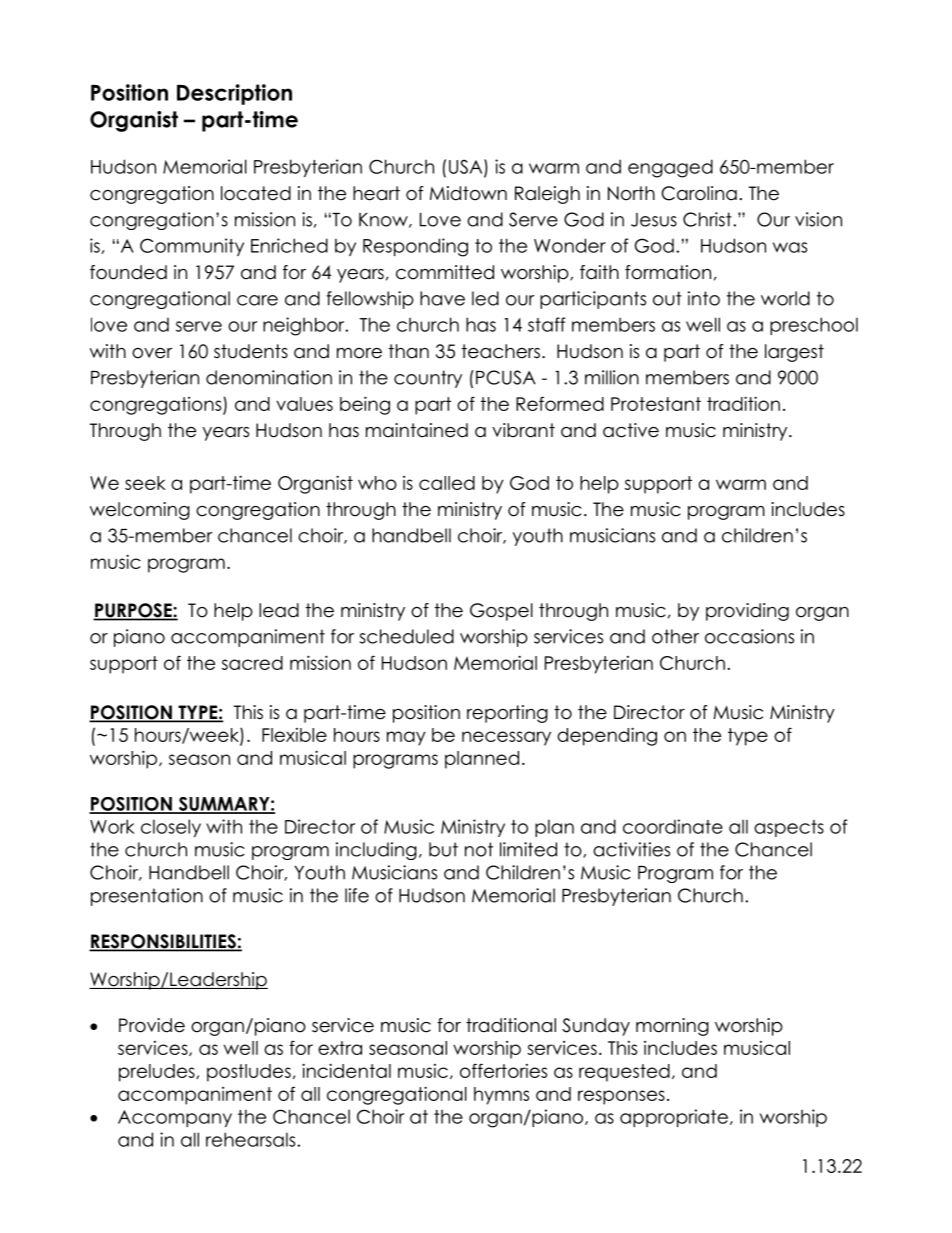  I want to click on sacred, so click(252, 663).
